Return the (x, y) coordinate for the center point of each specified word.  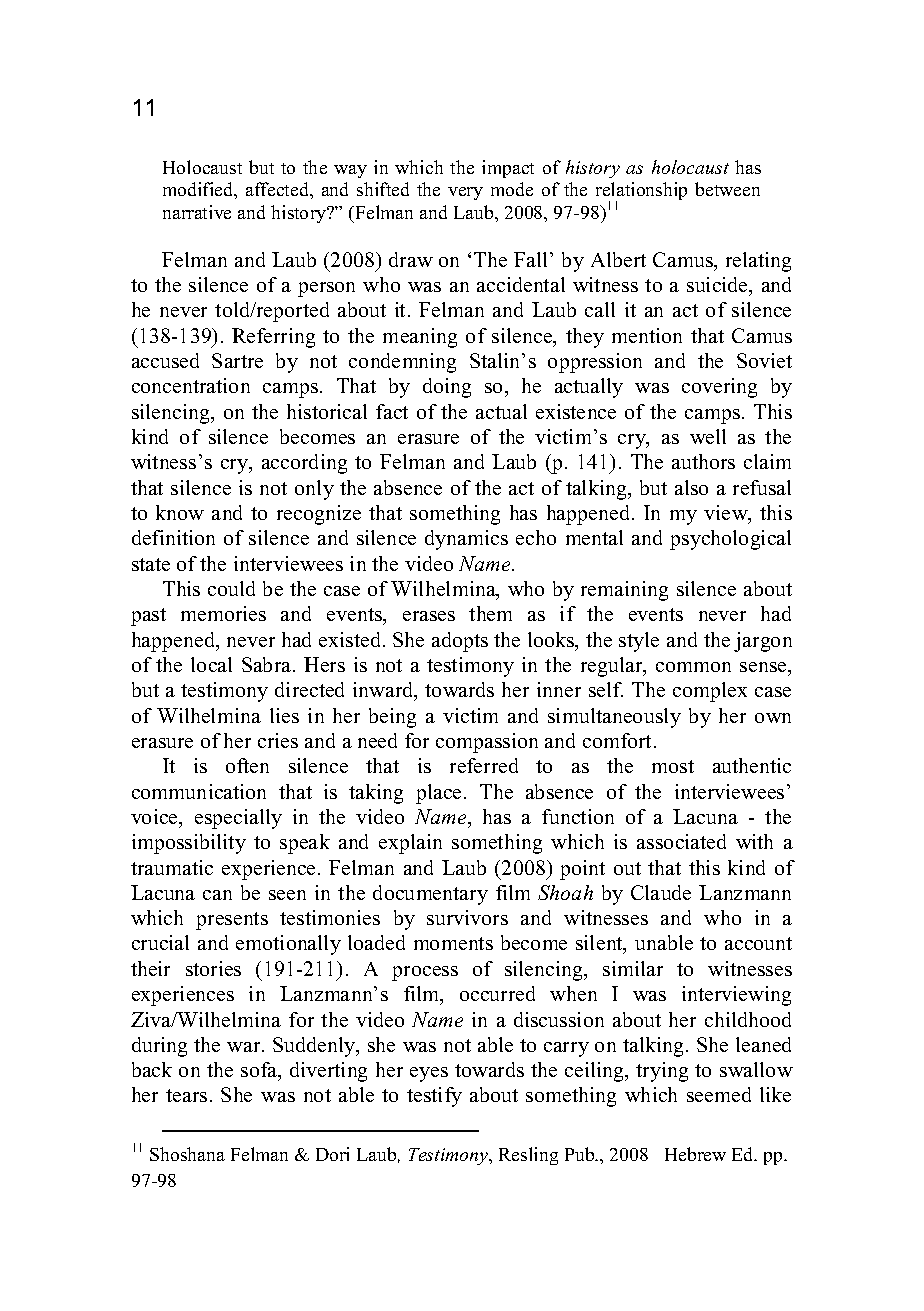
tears (186, 1095)
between (727, 189)
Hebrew (695, 1154)
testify (434, 1097)
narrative (197, 212)
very (465, 193)
